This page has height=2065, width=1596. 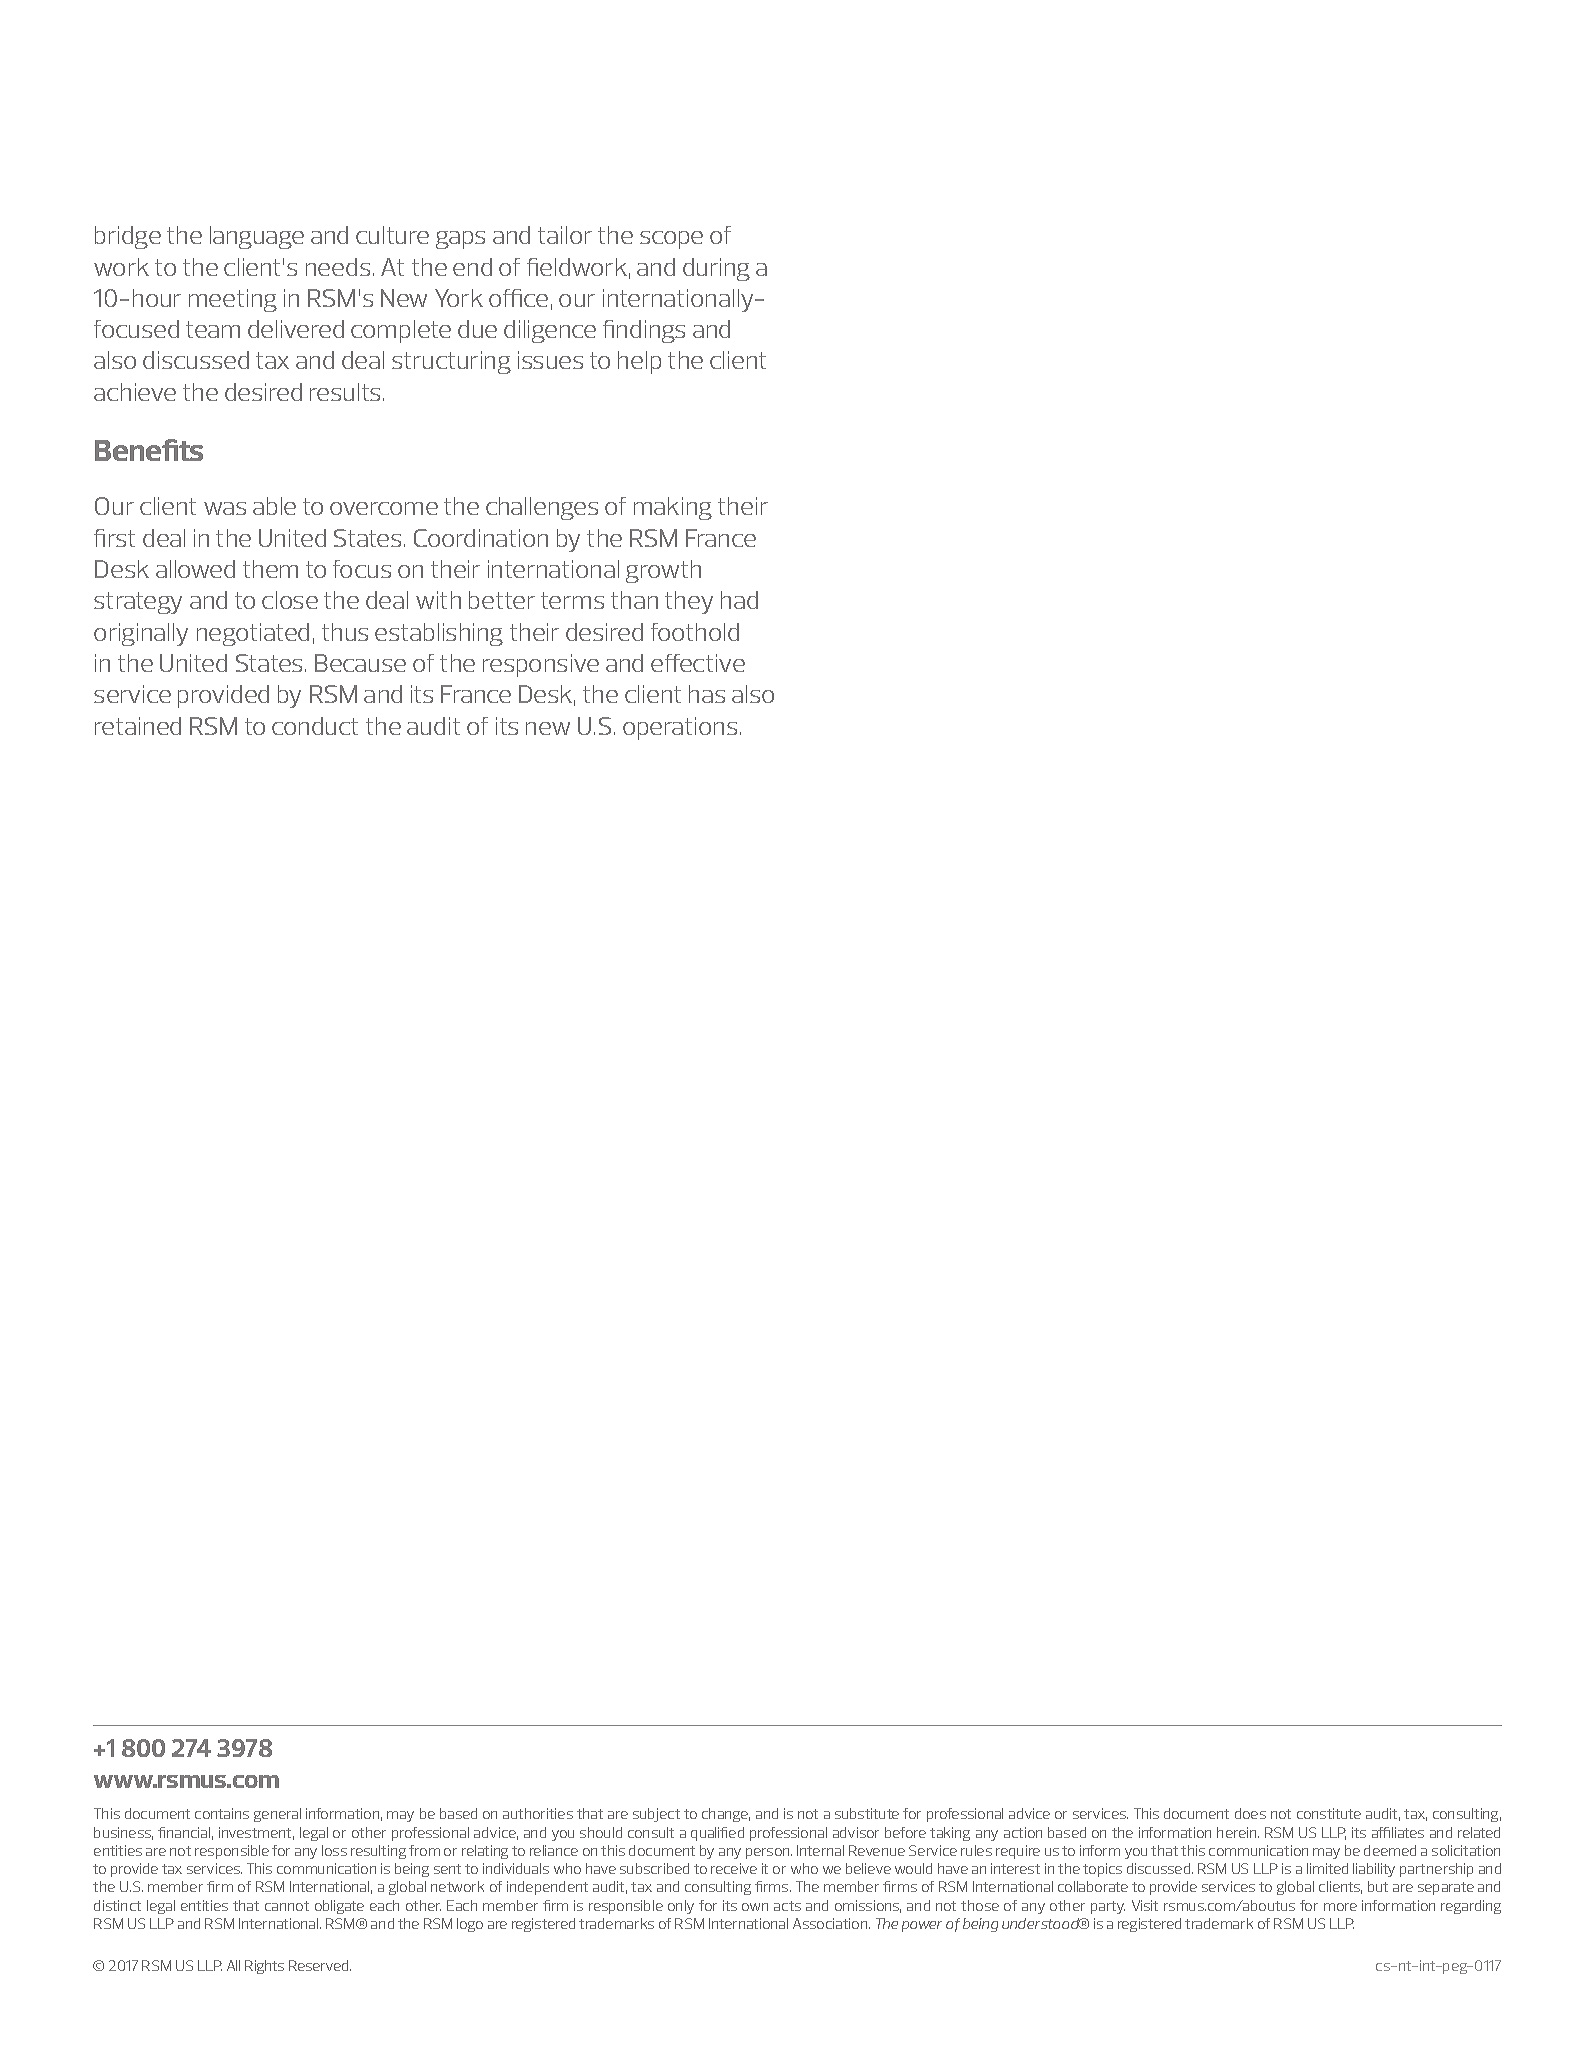 What do you see at coordinates (1329, 1813) in the page?
I see `constitute` at bounding box center [1329, 1813].
